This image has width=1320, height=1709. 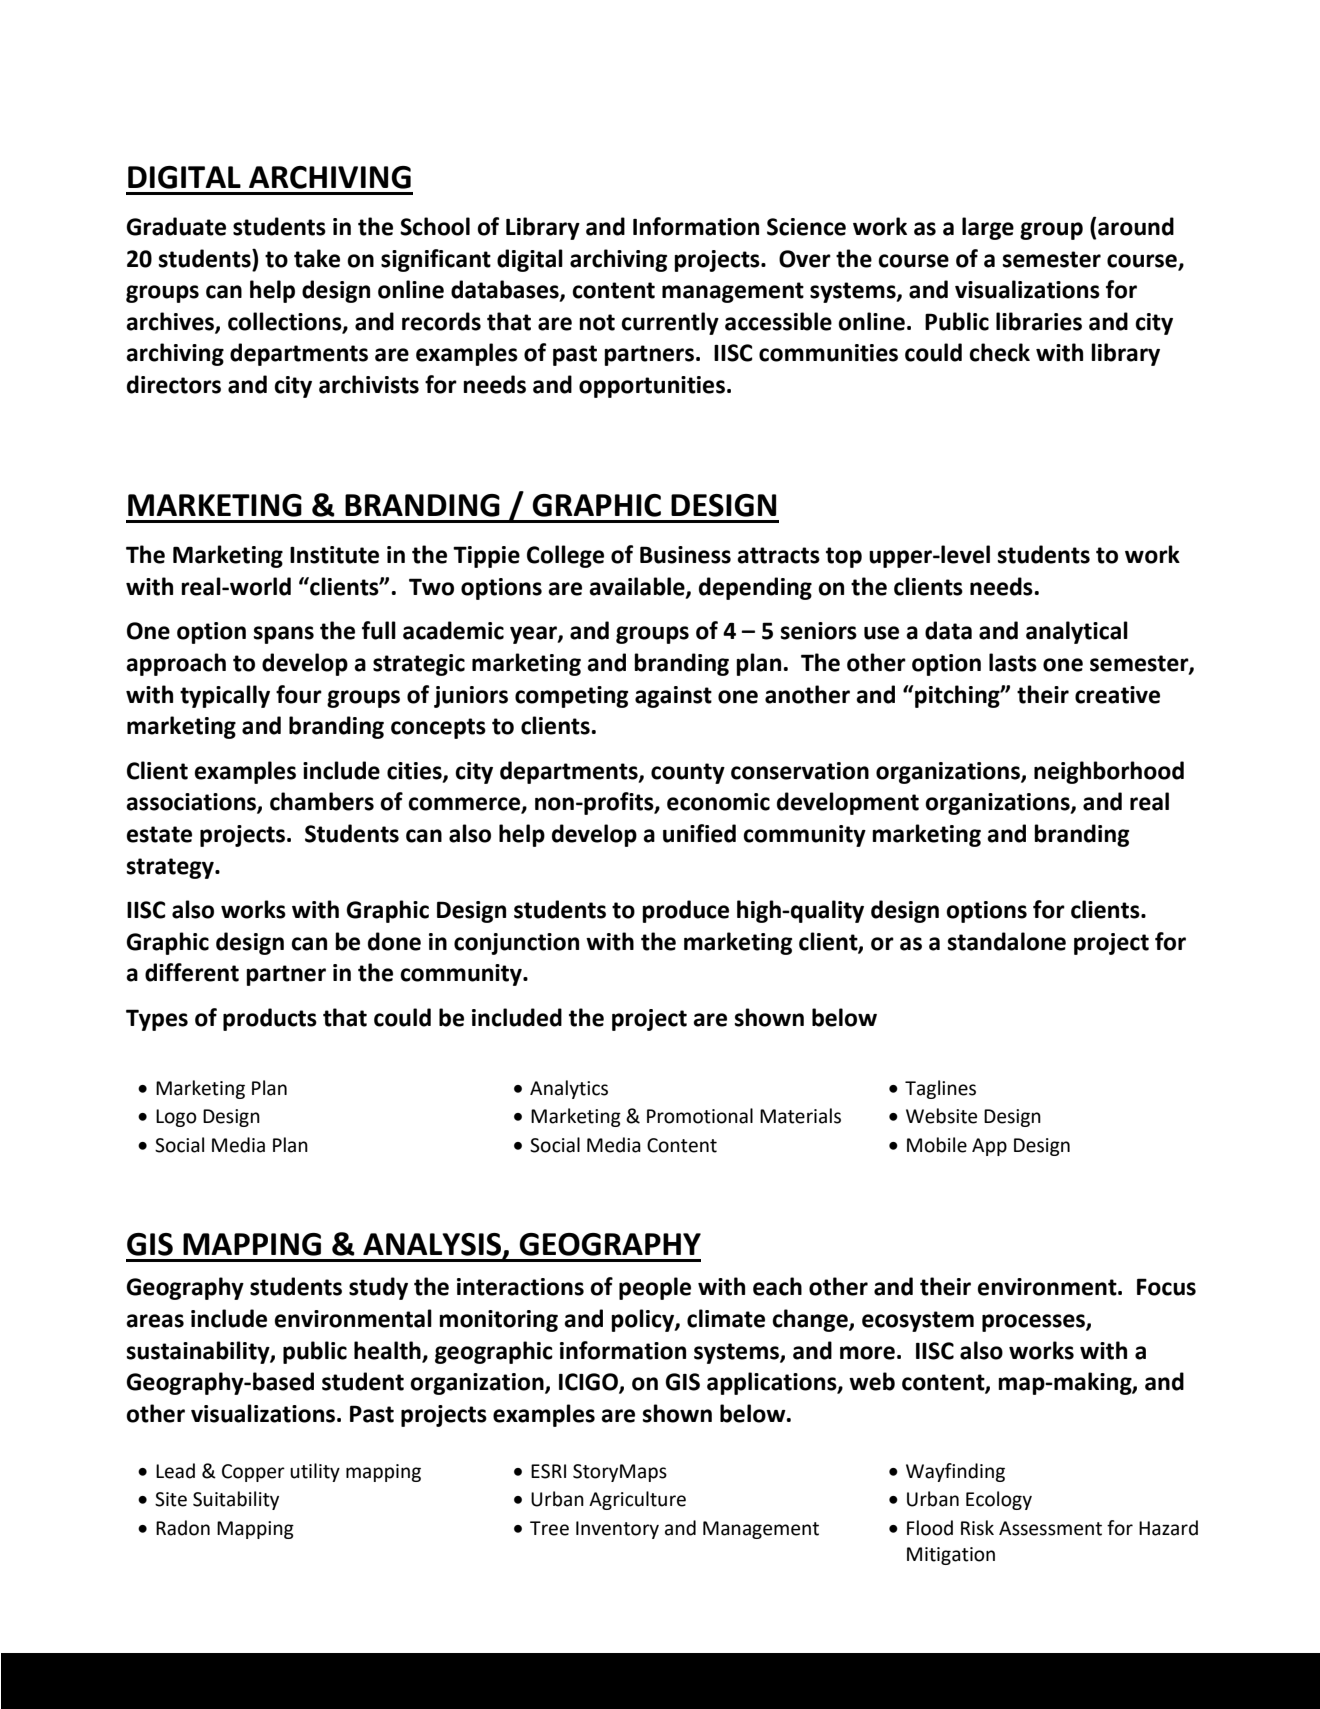 What do you see at coordinates (637, 1500) in the image?
I see `Agriculture` at bounding box center [637, 1500].
